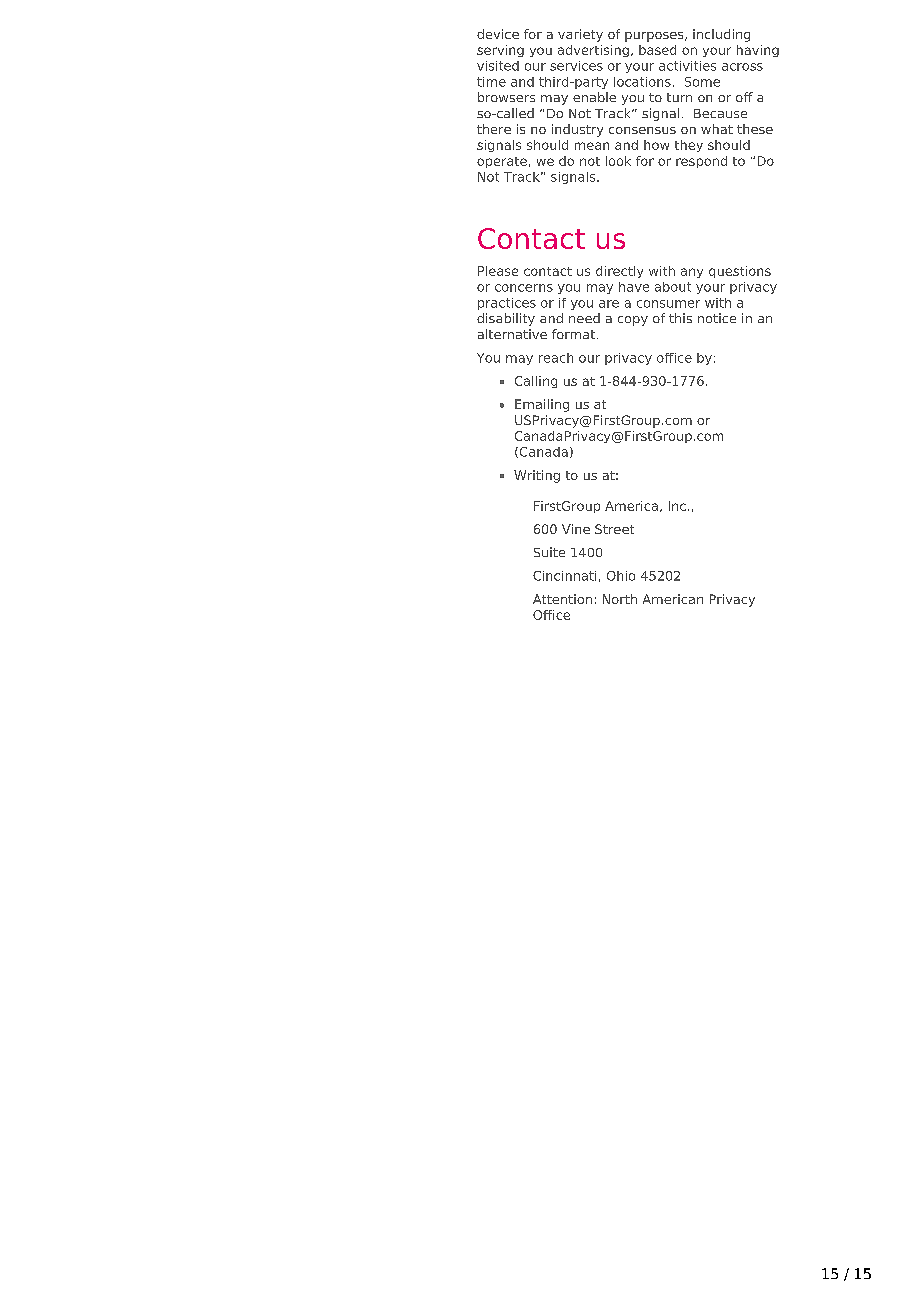 The image size is (924, 1308). What do you see at coordinates (593, 51) in the screenshot?
I see `advertising` at bounding box center [593, 51].
